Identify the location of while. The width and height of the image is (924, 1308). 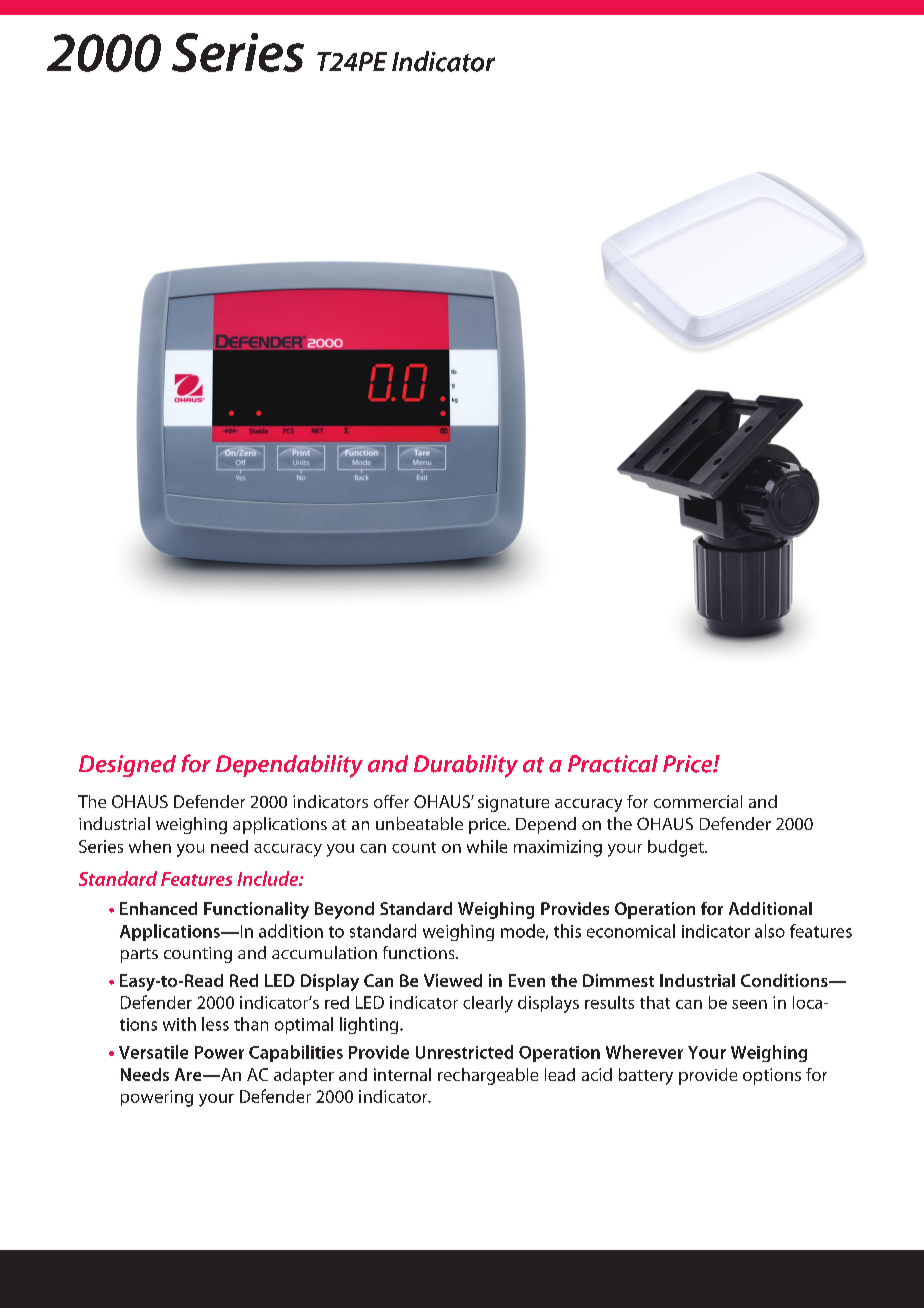
(487, 846).
